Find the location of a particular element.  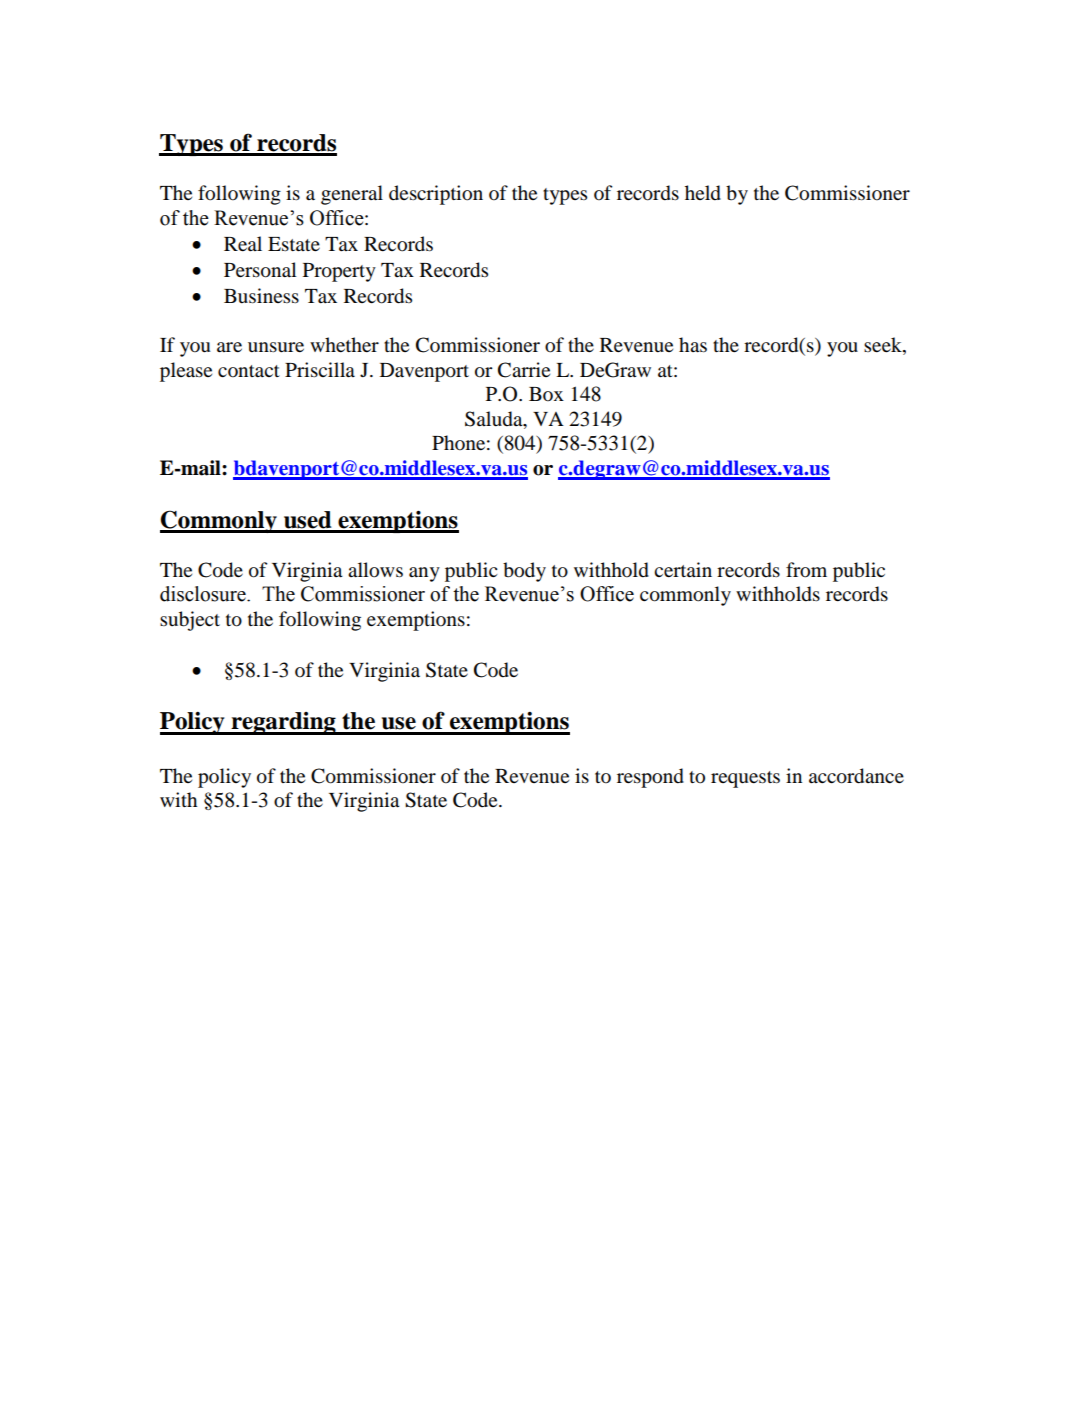

Real is located at coordinates (243, 243).
